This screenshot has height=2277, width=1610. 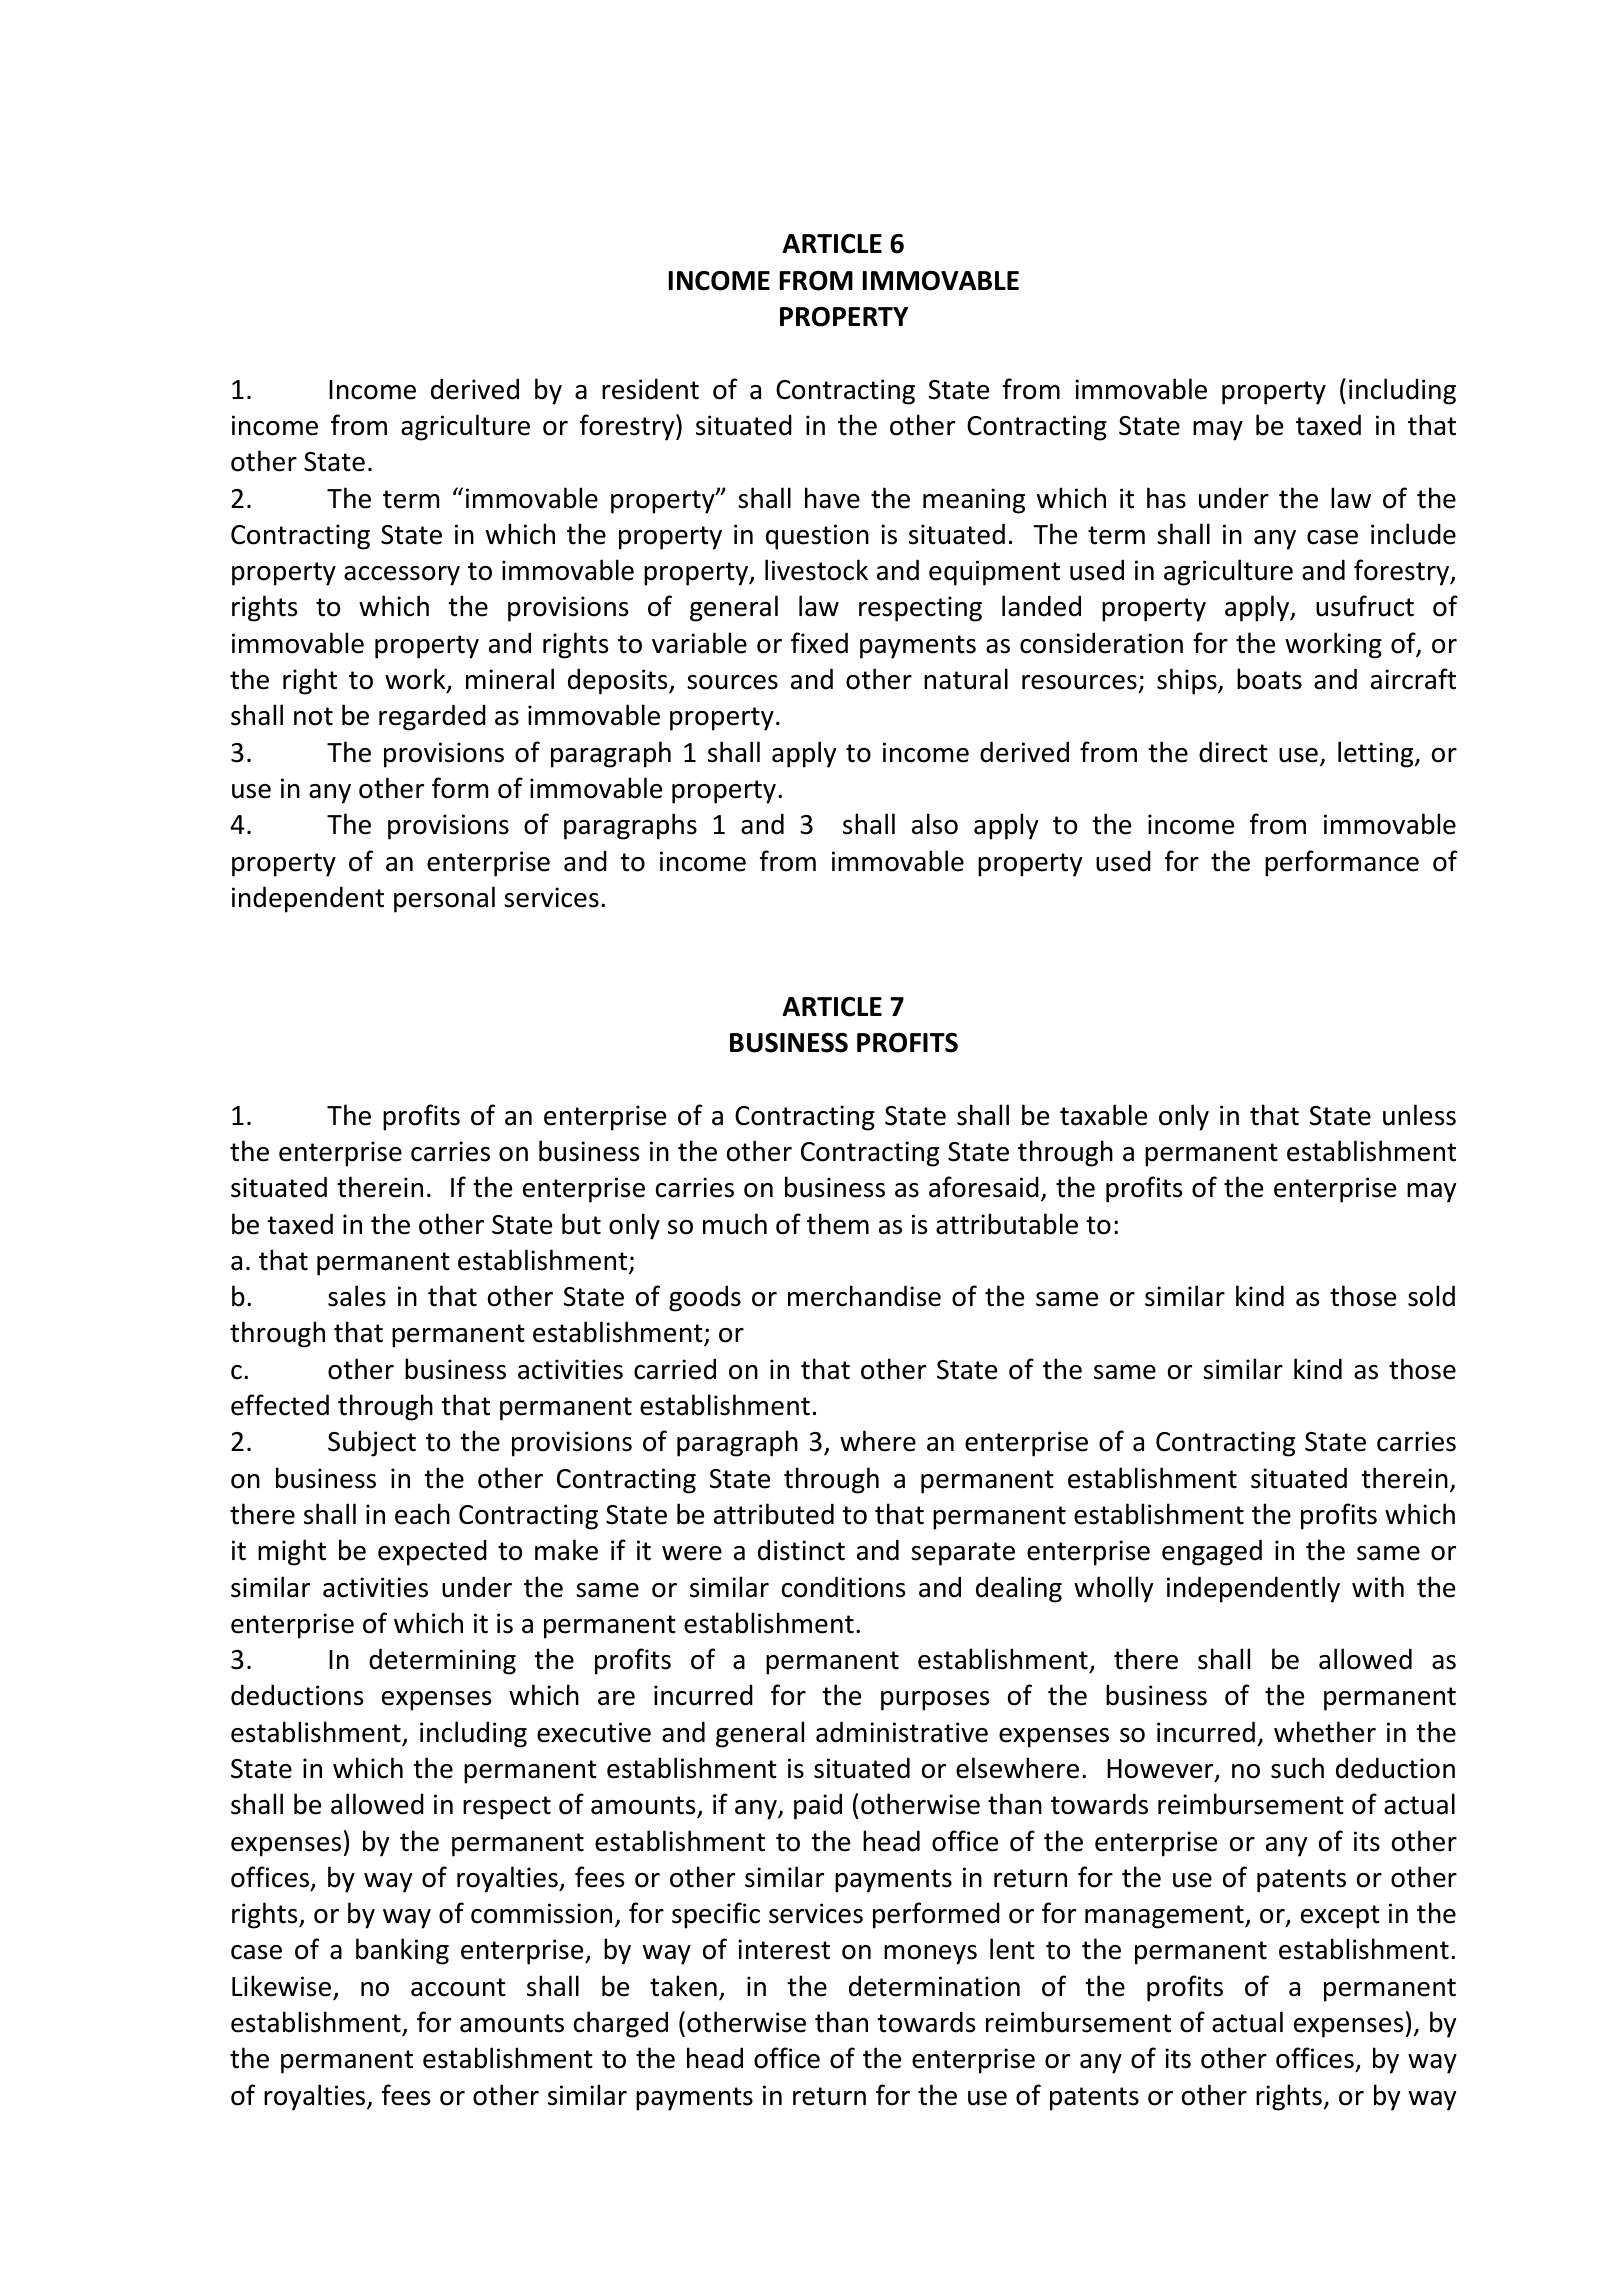 I want to click on unless, so click(x=1419, y=1115).
